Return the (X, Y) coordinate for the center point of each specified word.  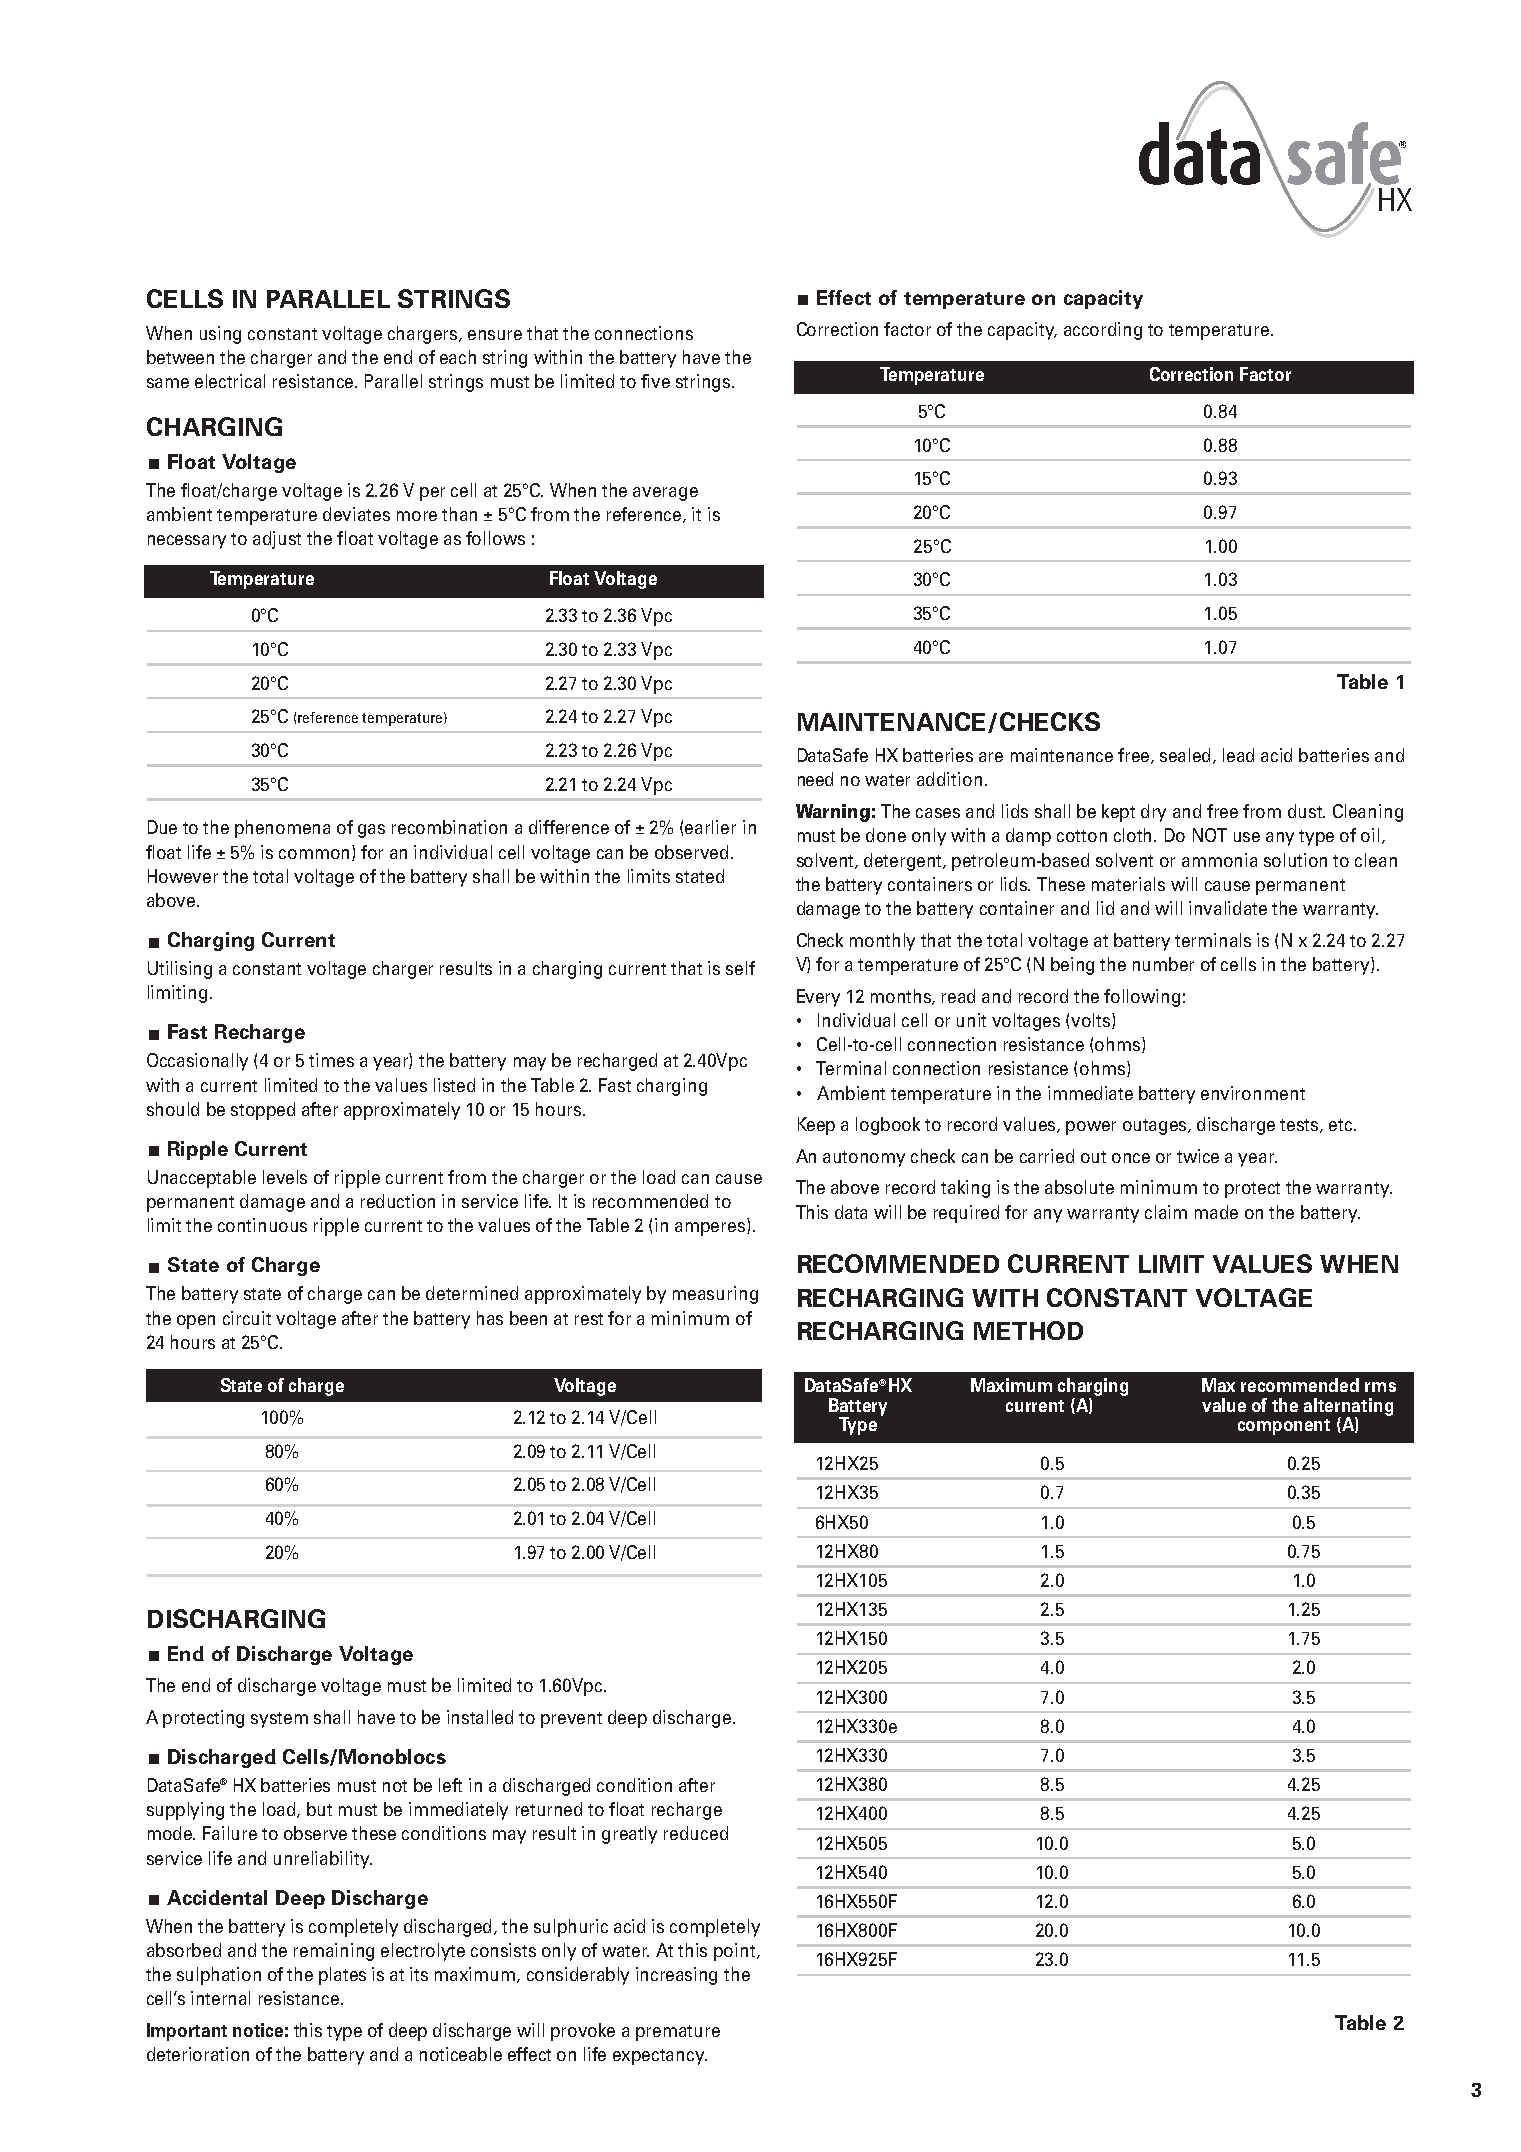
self (740, 968)
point (736, 1952)
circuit (247, 1318)
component (1284, 1427)
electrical (230, 381)
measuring (715, 1295)
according (1103, 331)
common (316, 855)
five (655, 381)
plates (342, 1976)
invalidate (1228, 908)
